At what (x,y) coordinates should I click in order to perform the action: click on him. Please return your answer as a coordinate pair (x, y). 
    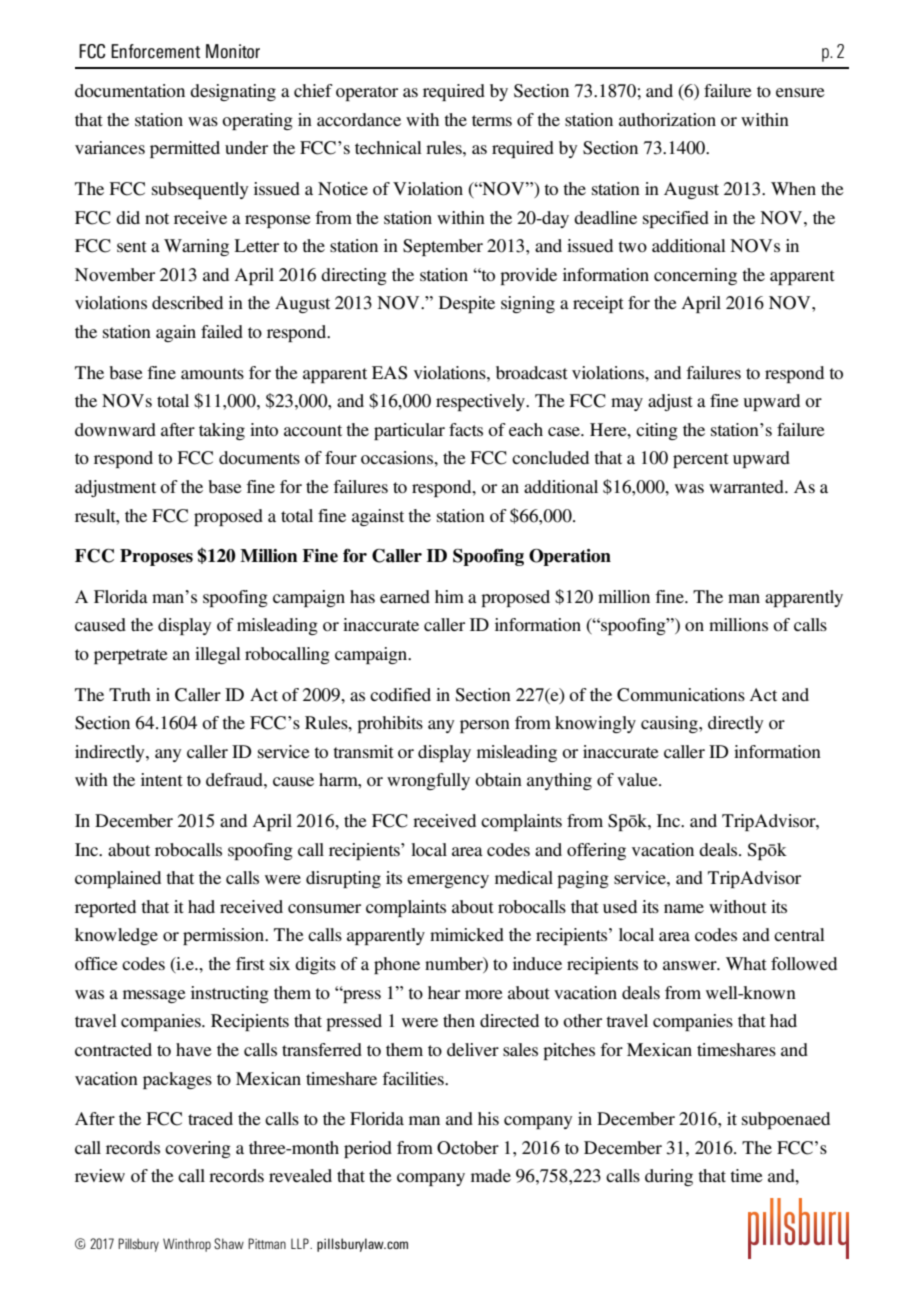
    Looking at the image, I should click on (449, 596).
